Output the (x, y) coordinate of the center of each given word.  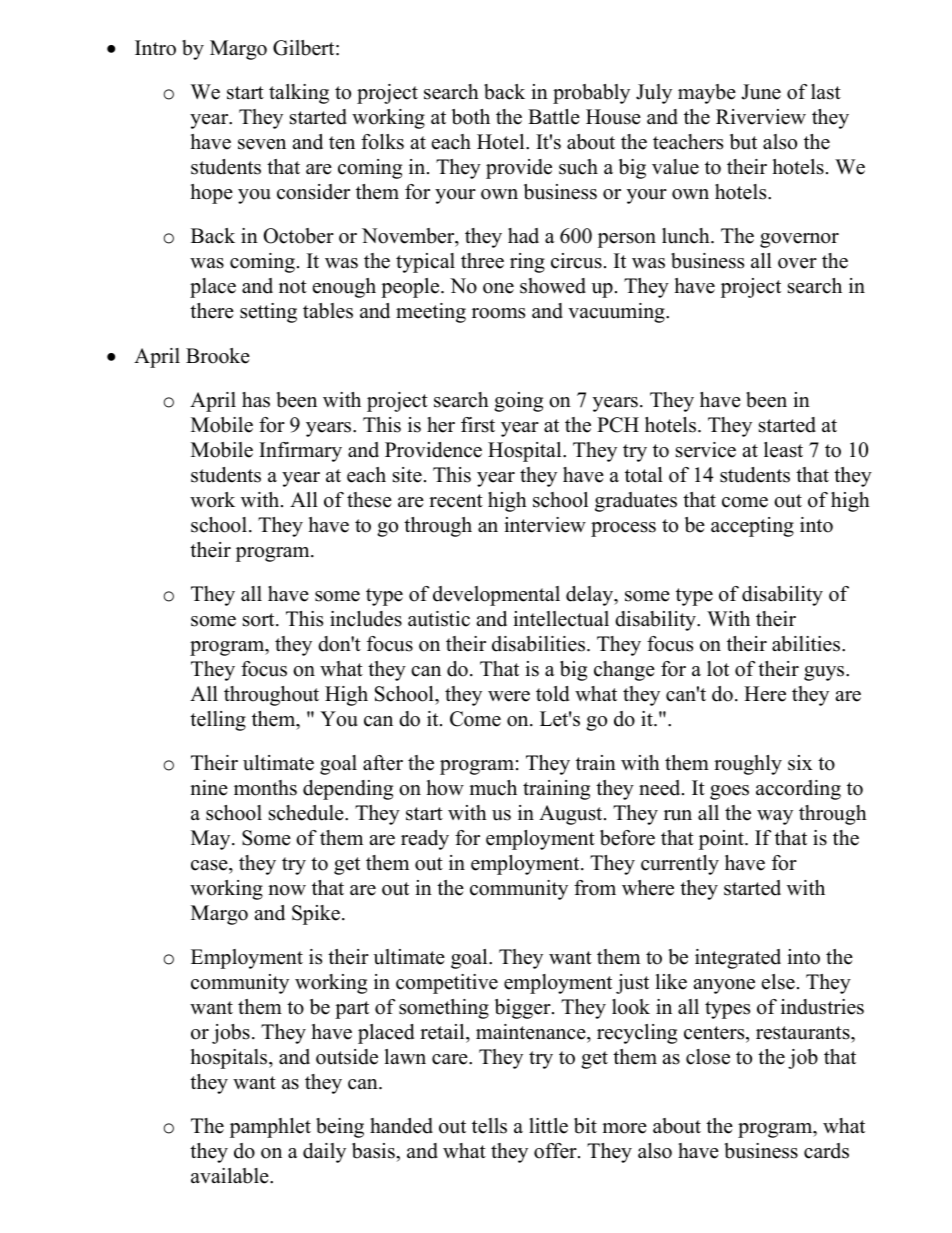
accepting (752, 527)
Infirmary (300, 452)
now (287, 890)
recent (456, 501)
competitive (447, 984)
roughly (748, 765)
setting (268, 313)
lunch (687, 236)
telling (218, 721)
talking (299, 94)
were (509, 696)
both (471, 117)
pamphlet (270, 1128)
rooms (498, 313)
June (761, 92)
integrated (738, 959)
